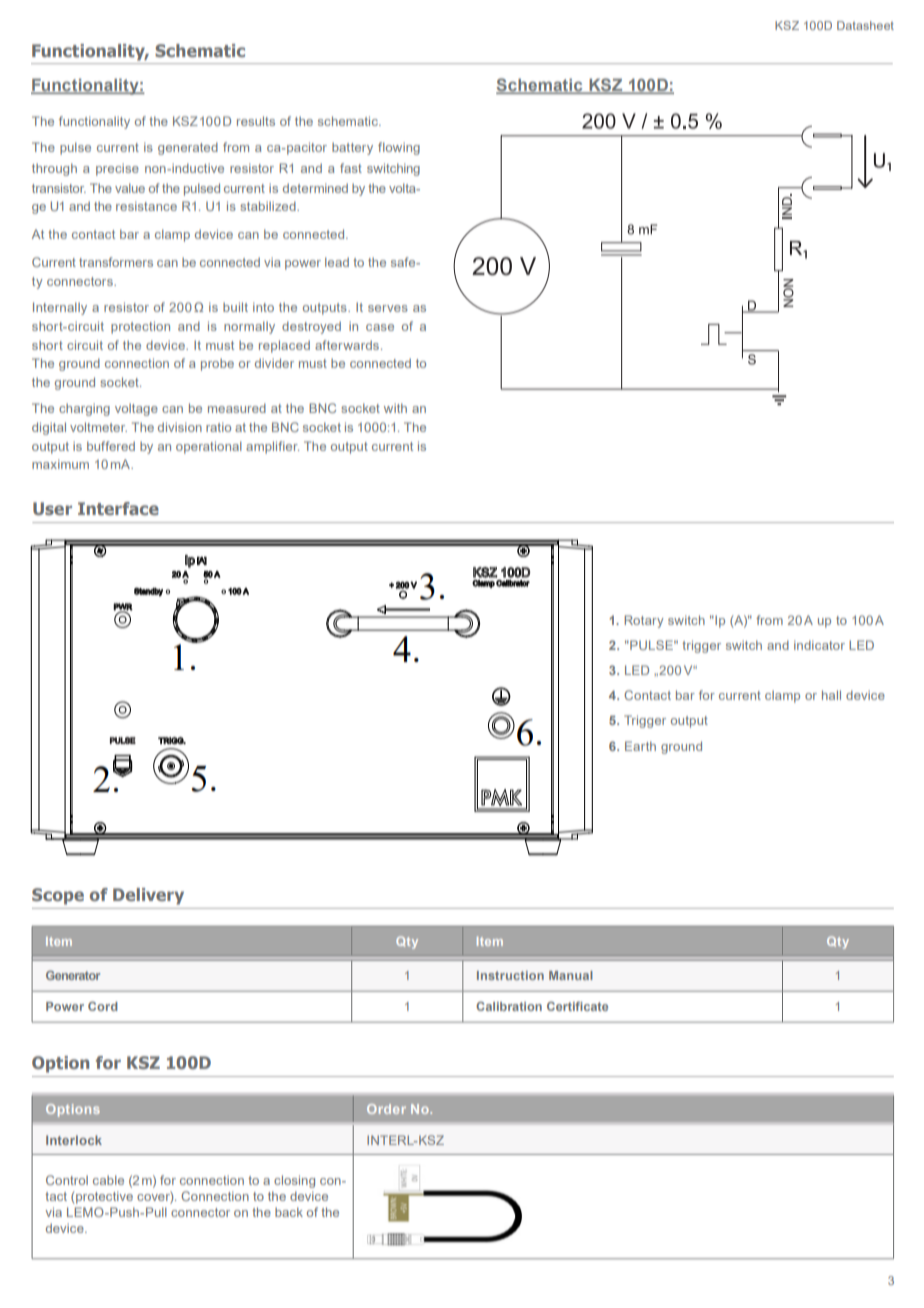  Describe the element at coordinates (380, 327) in the screenshot. I see `case` at that location.
